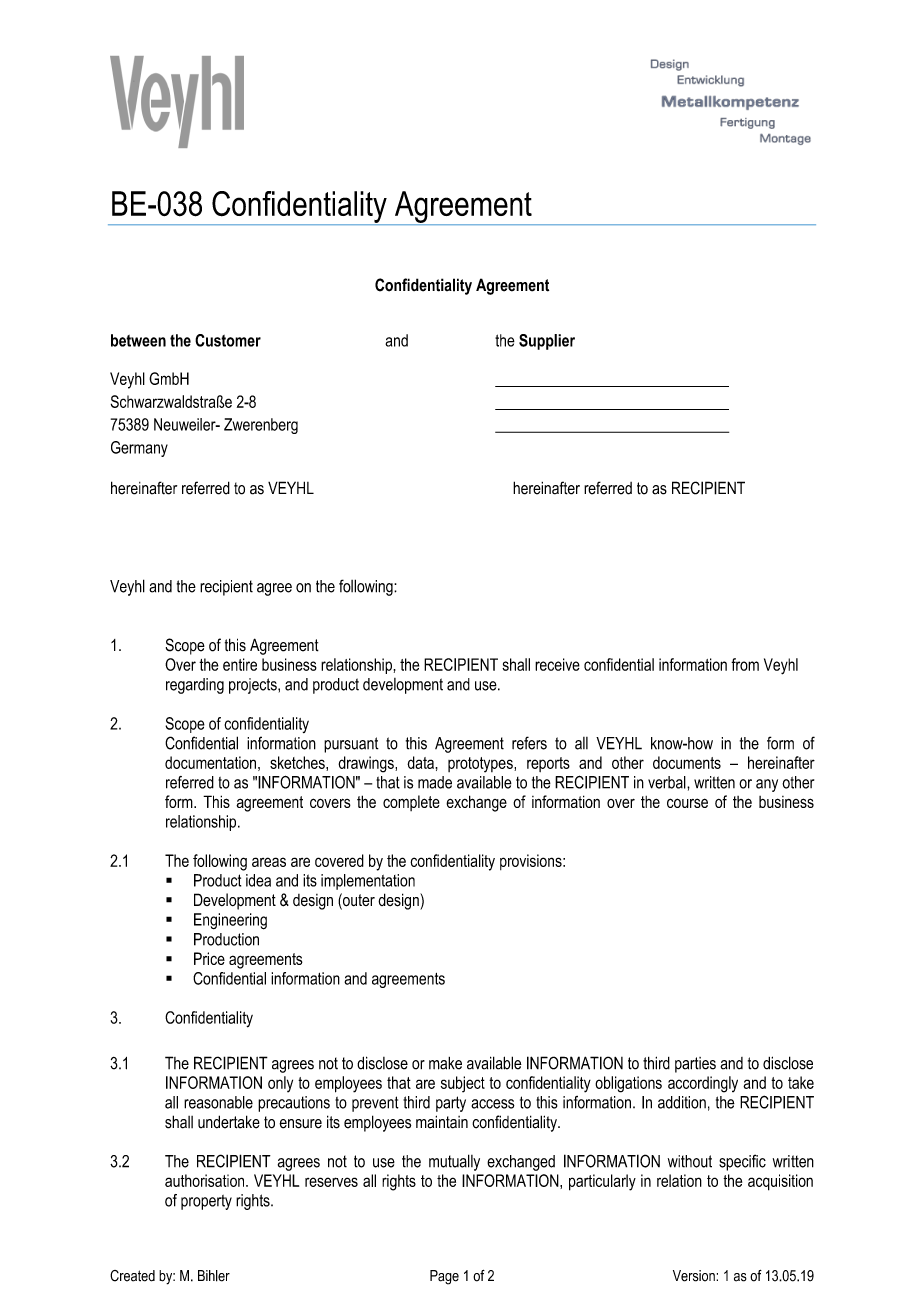 This document has height=1308, width=924. Describe the element at coordinates (228, 340) in the document. I see `Customer` at that location.
